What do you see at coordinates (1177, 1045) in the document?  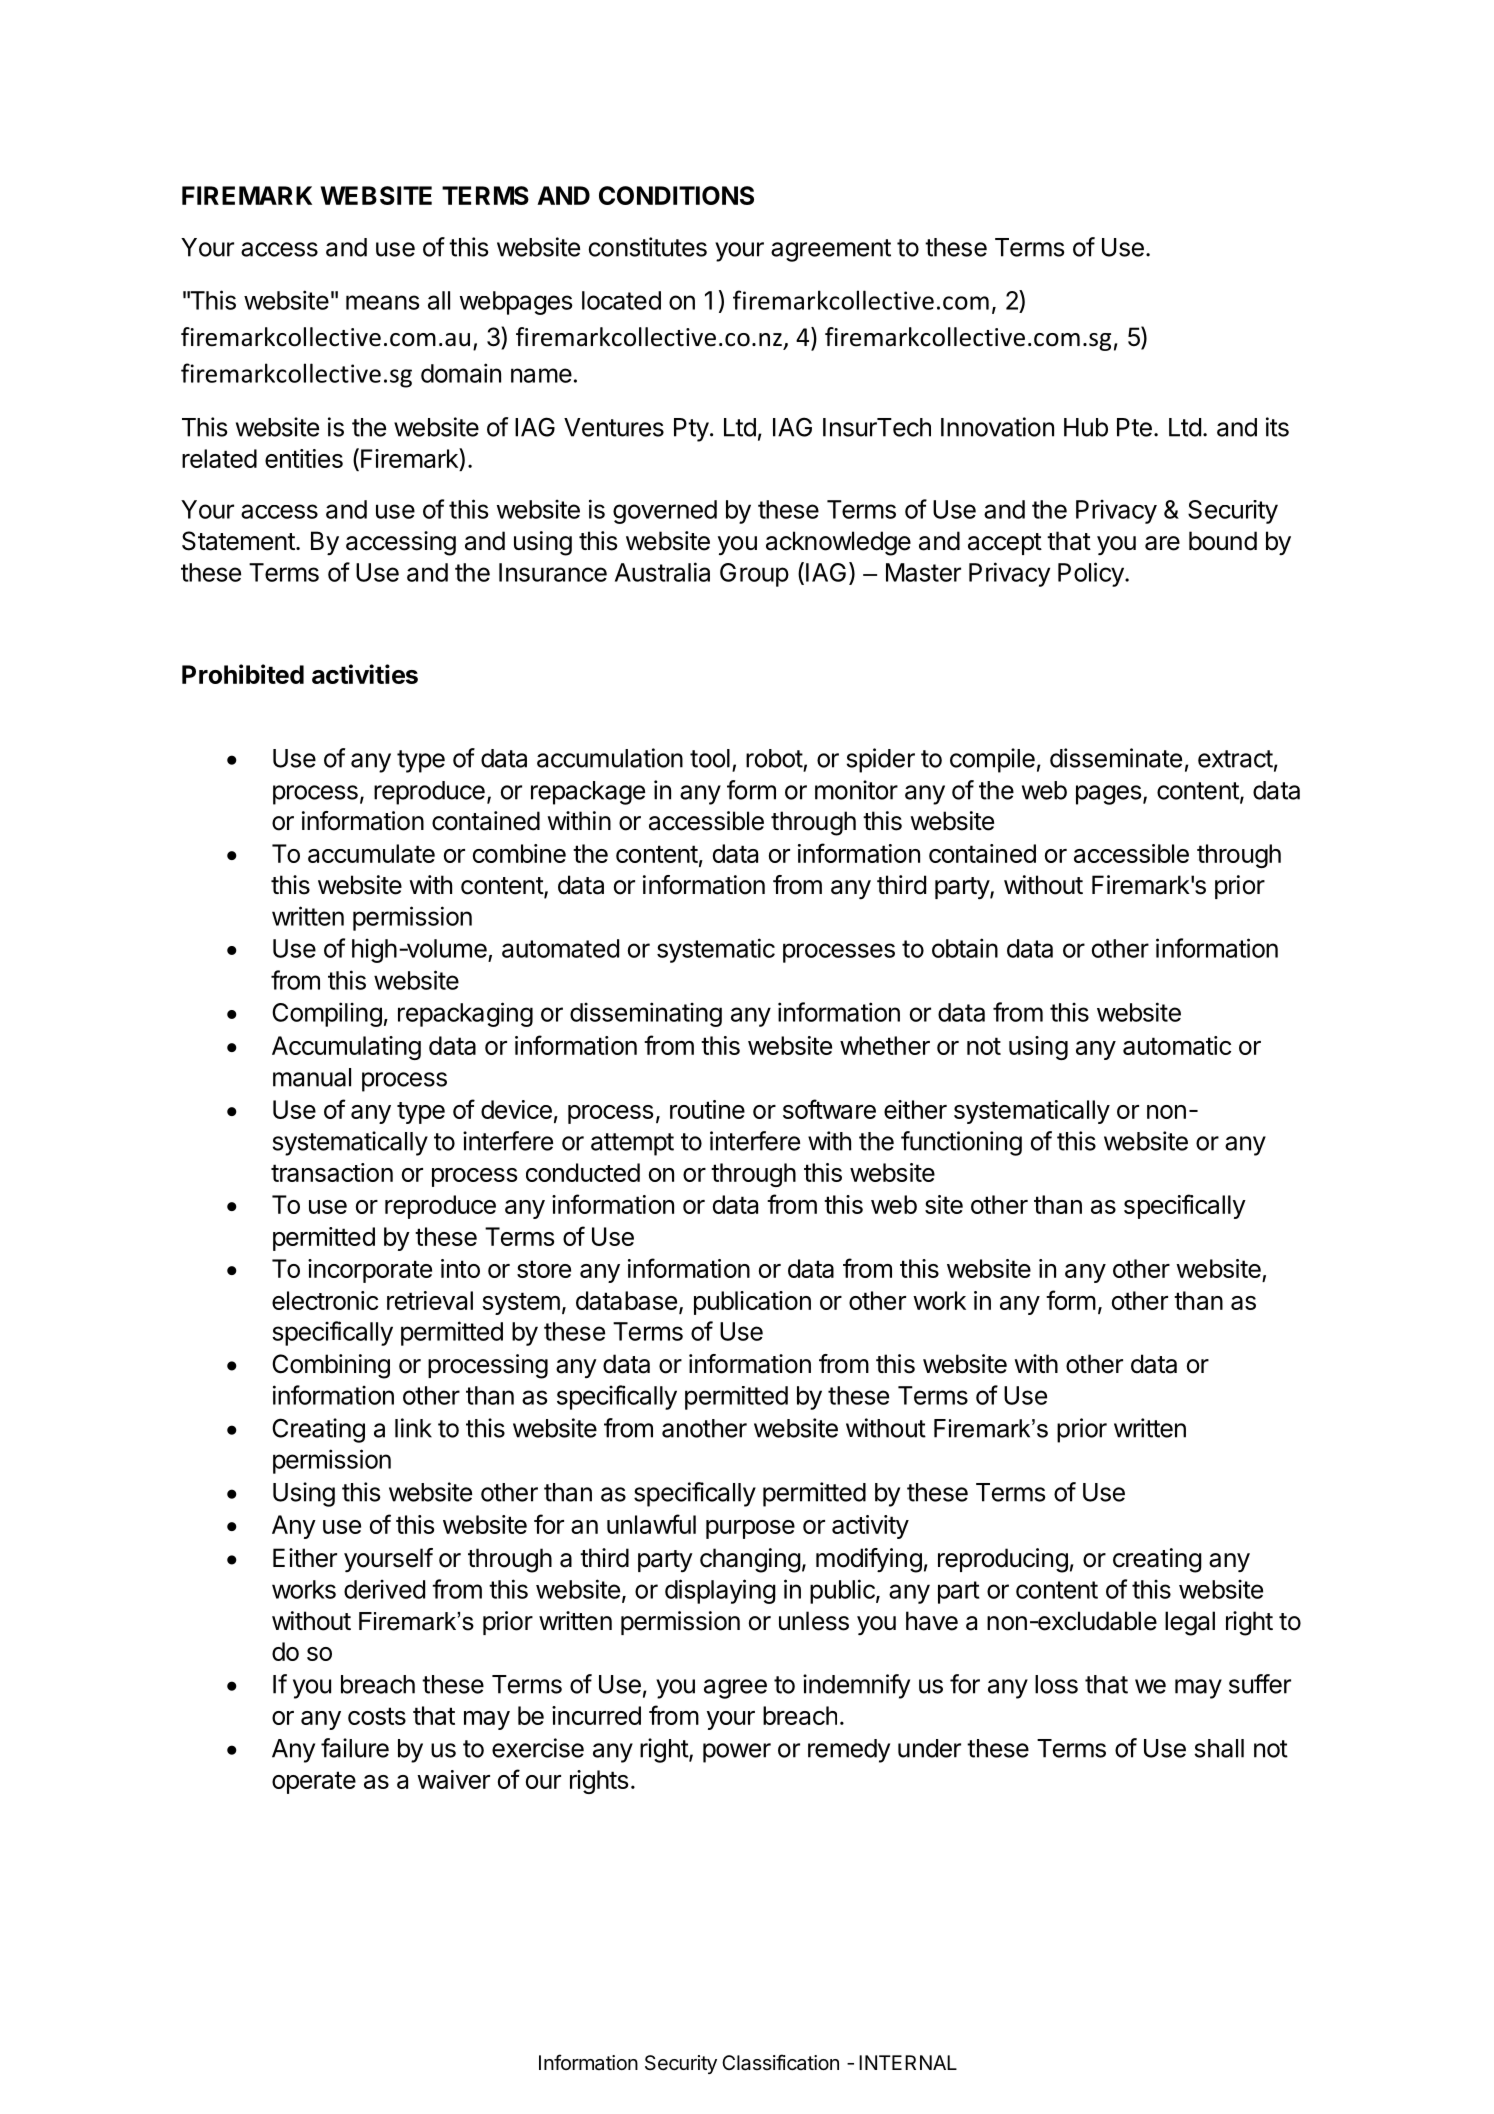 I see `automatic` at bounding box center [1177, 1045].
